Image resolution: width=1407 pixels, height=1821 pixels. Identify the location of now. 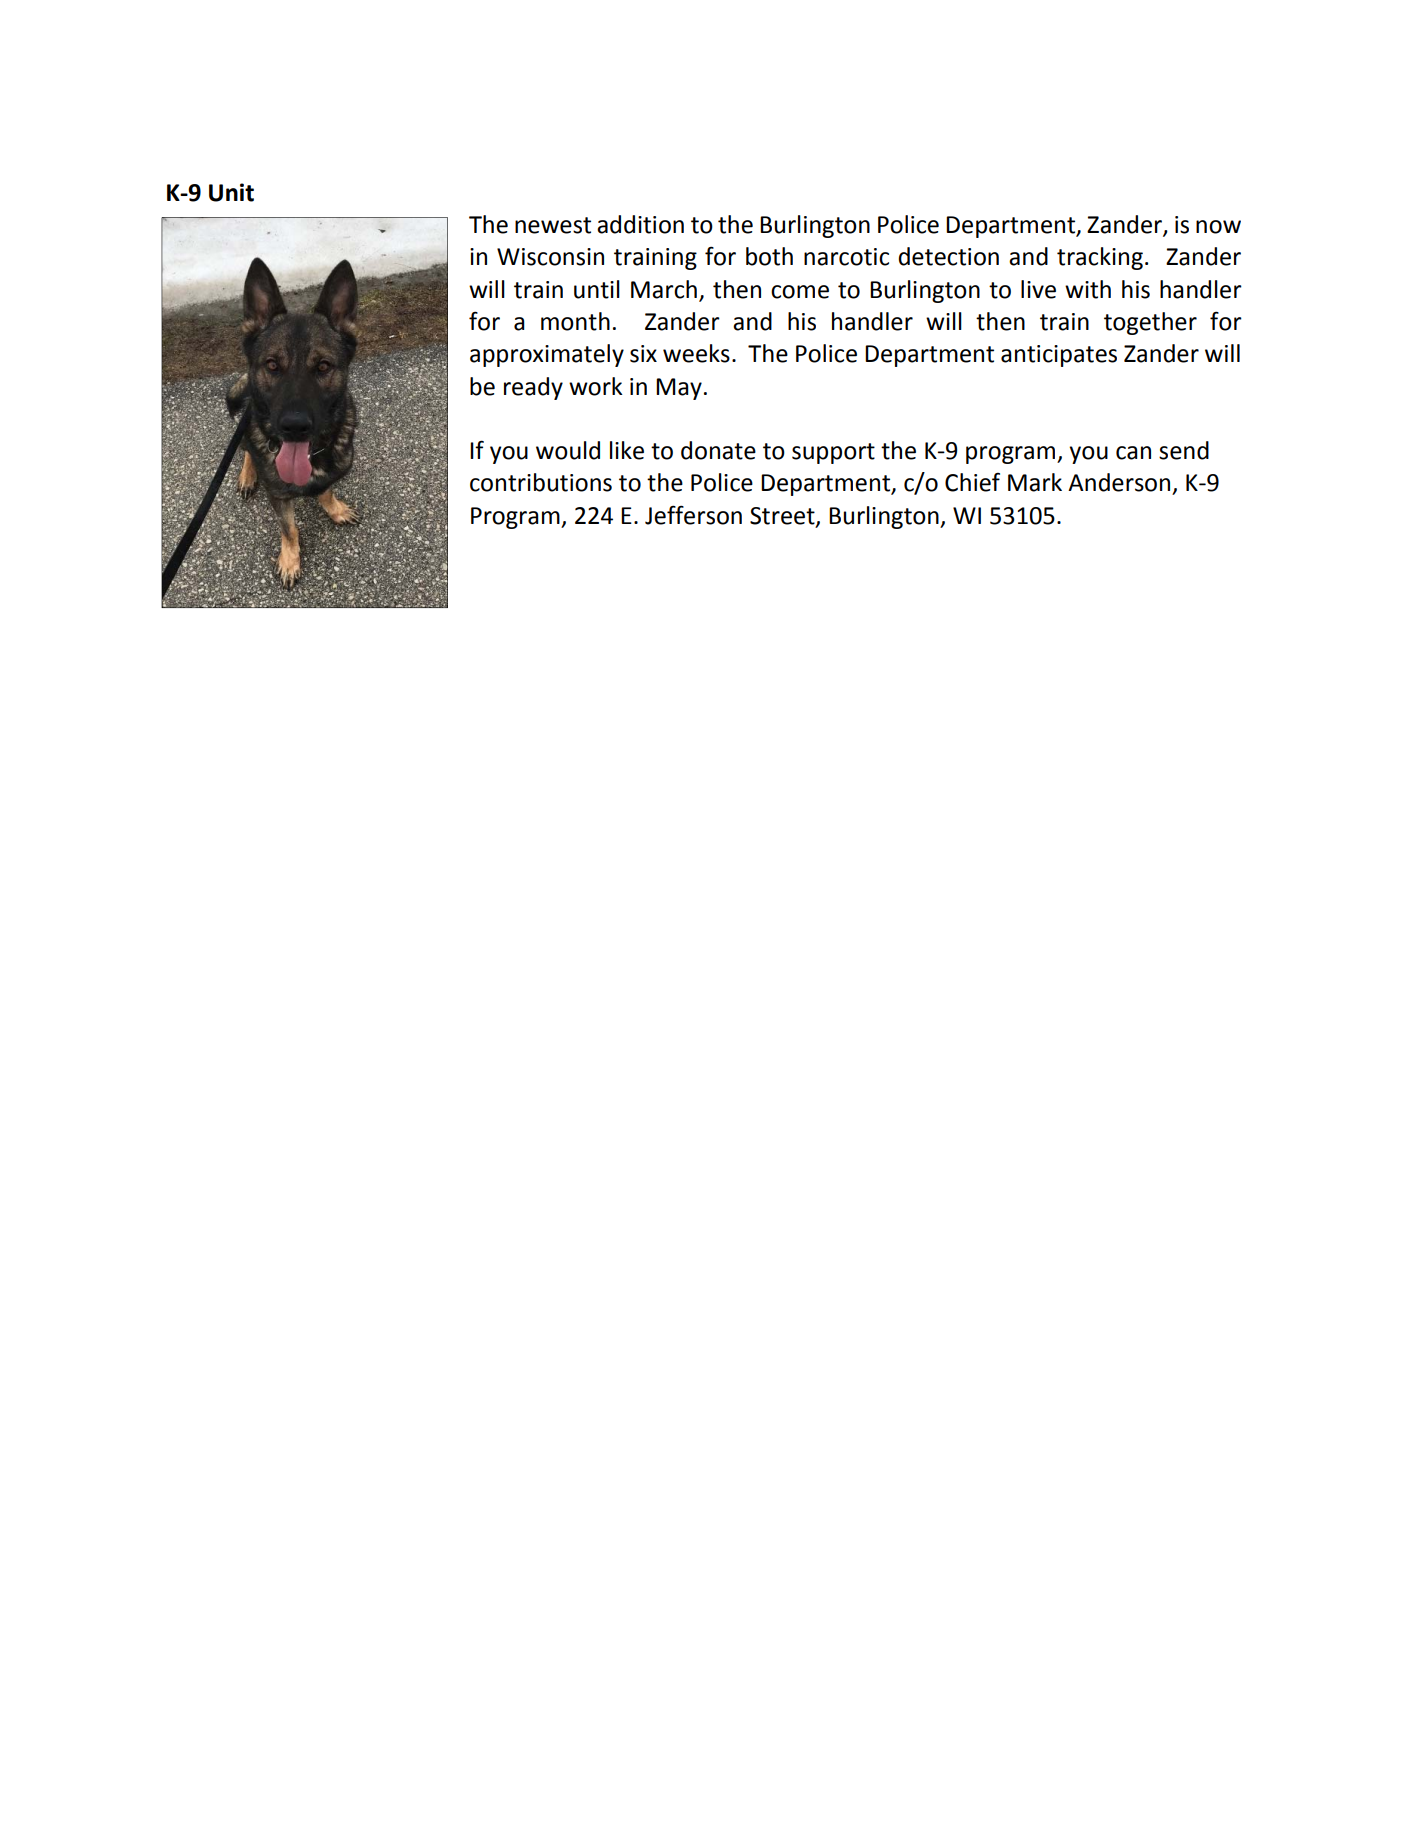
(1218, 227).
